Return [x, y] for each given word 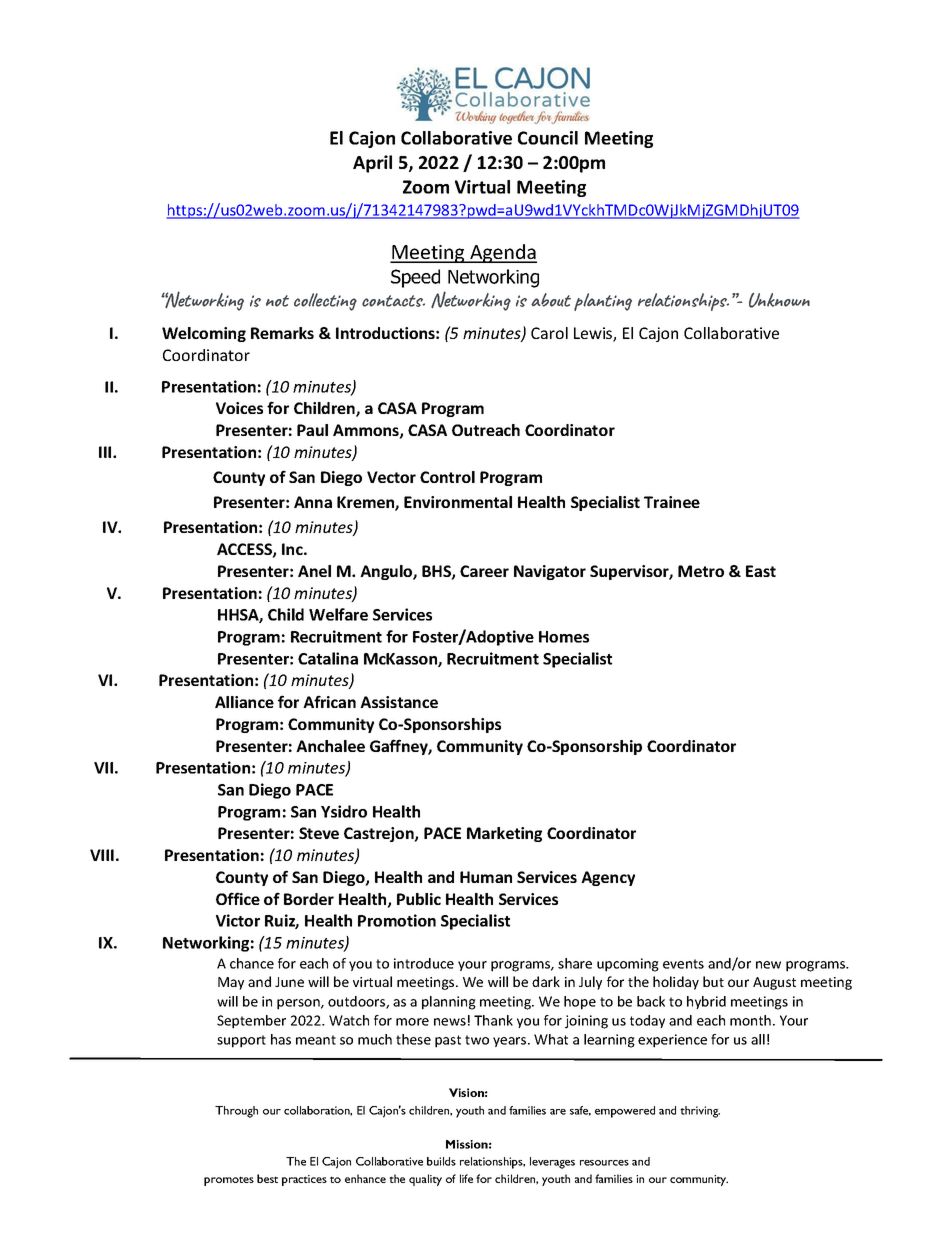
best [267, 1178]
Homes [564, 637]
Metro [701, 571]
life [466, 1178]
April [372, 164]
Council [548, 138]
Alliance [244, 702]
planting [603, 302]
